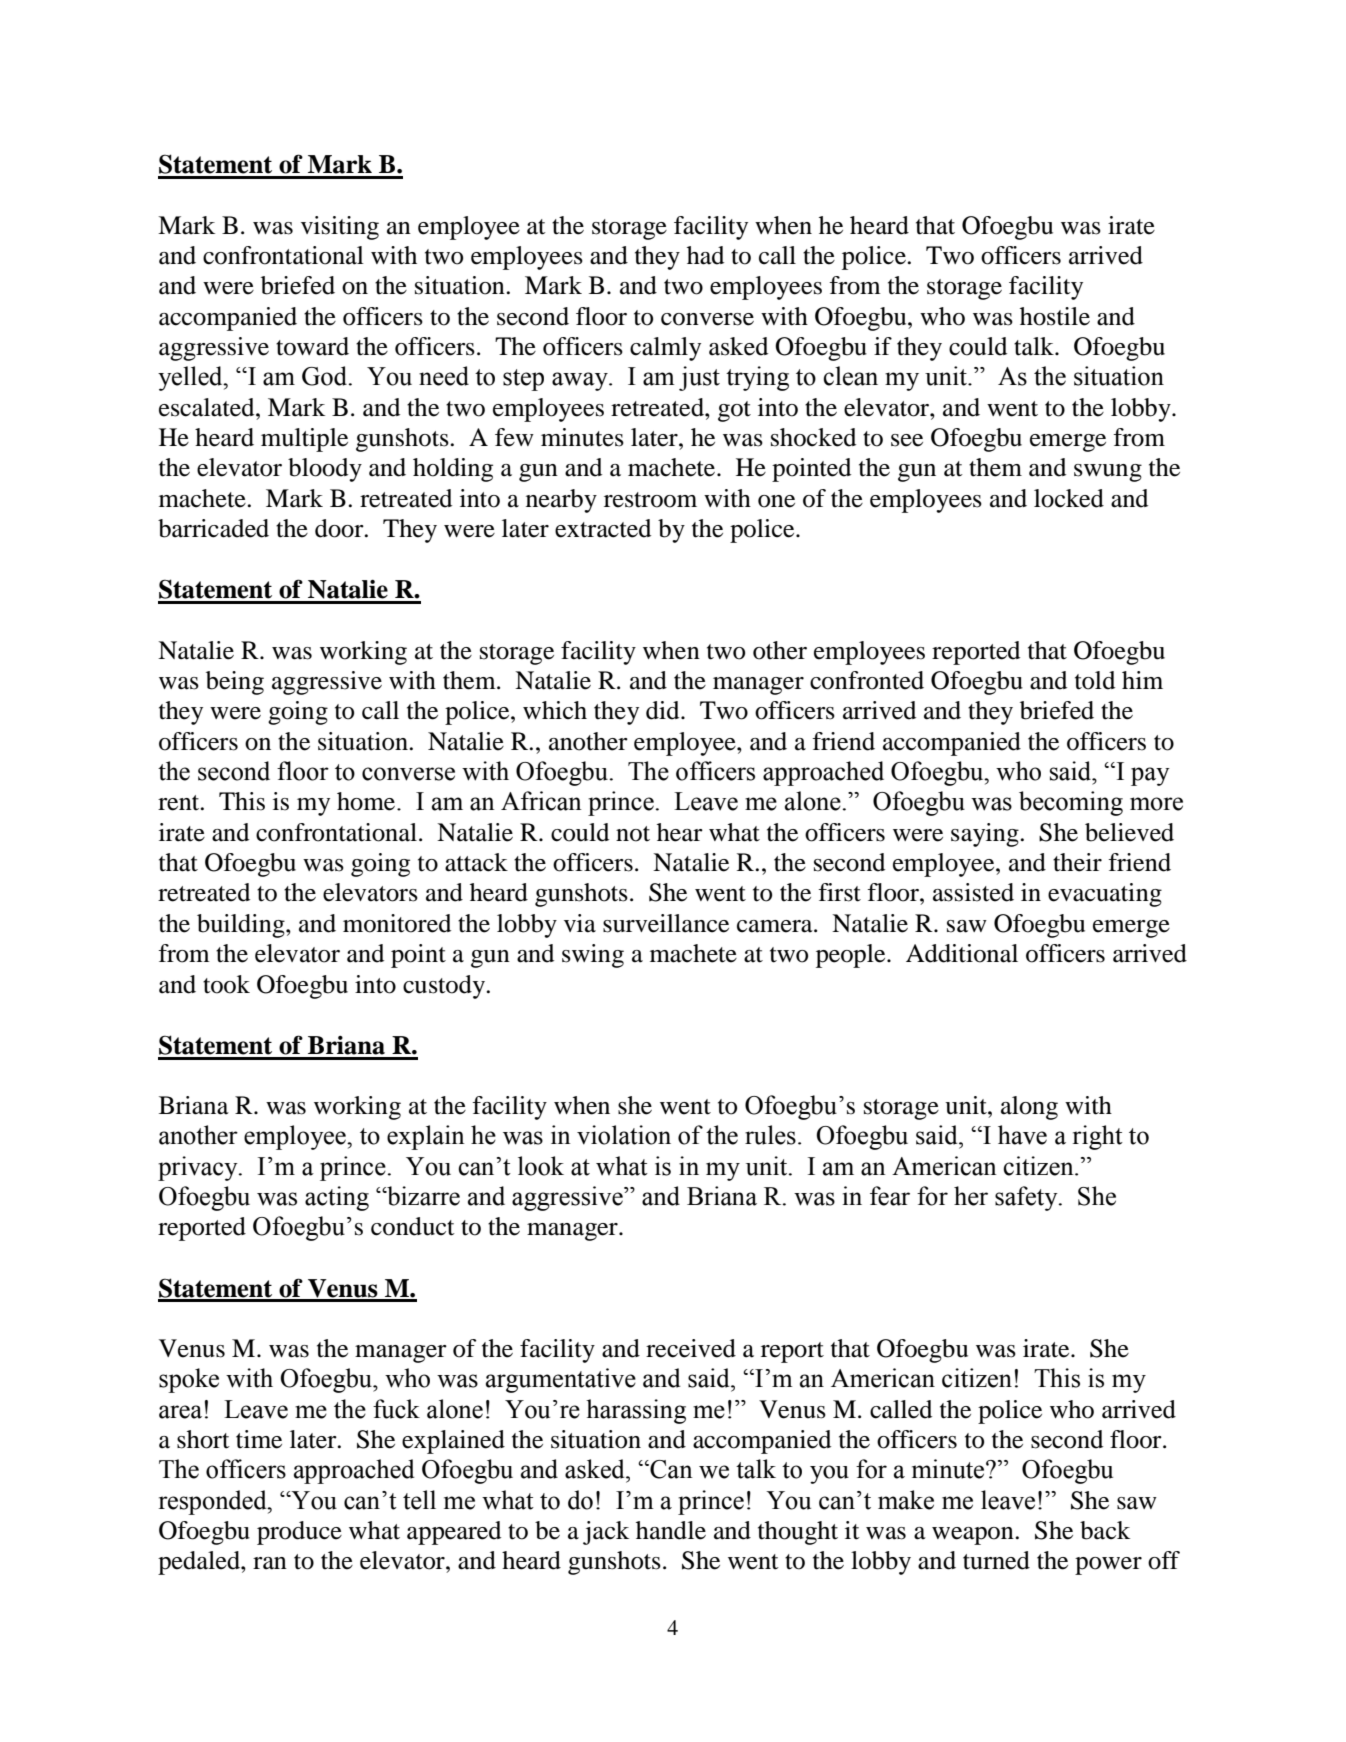  Describe the element at coordinates (624, 1135) in the screenshot. I see `violation` at that location.
